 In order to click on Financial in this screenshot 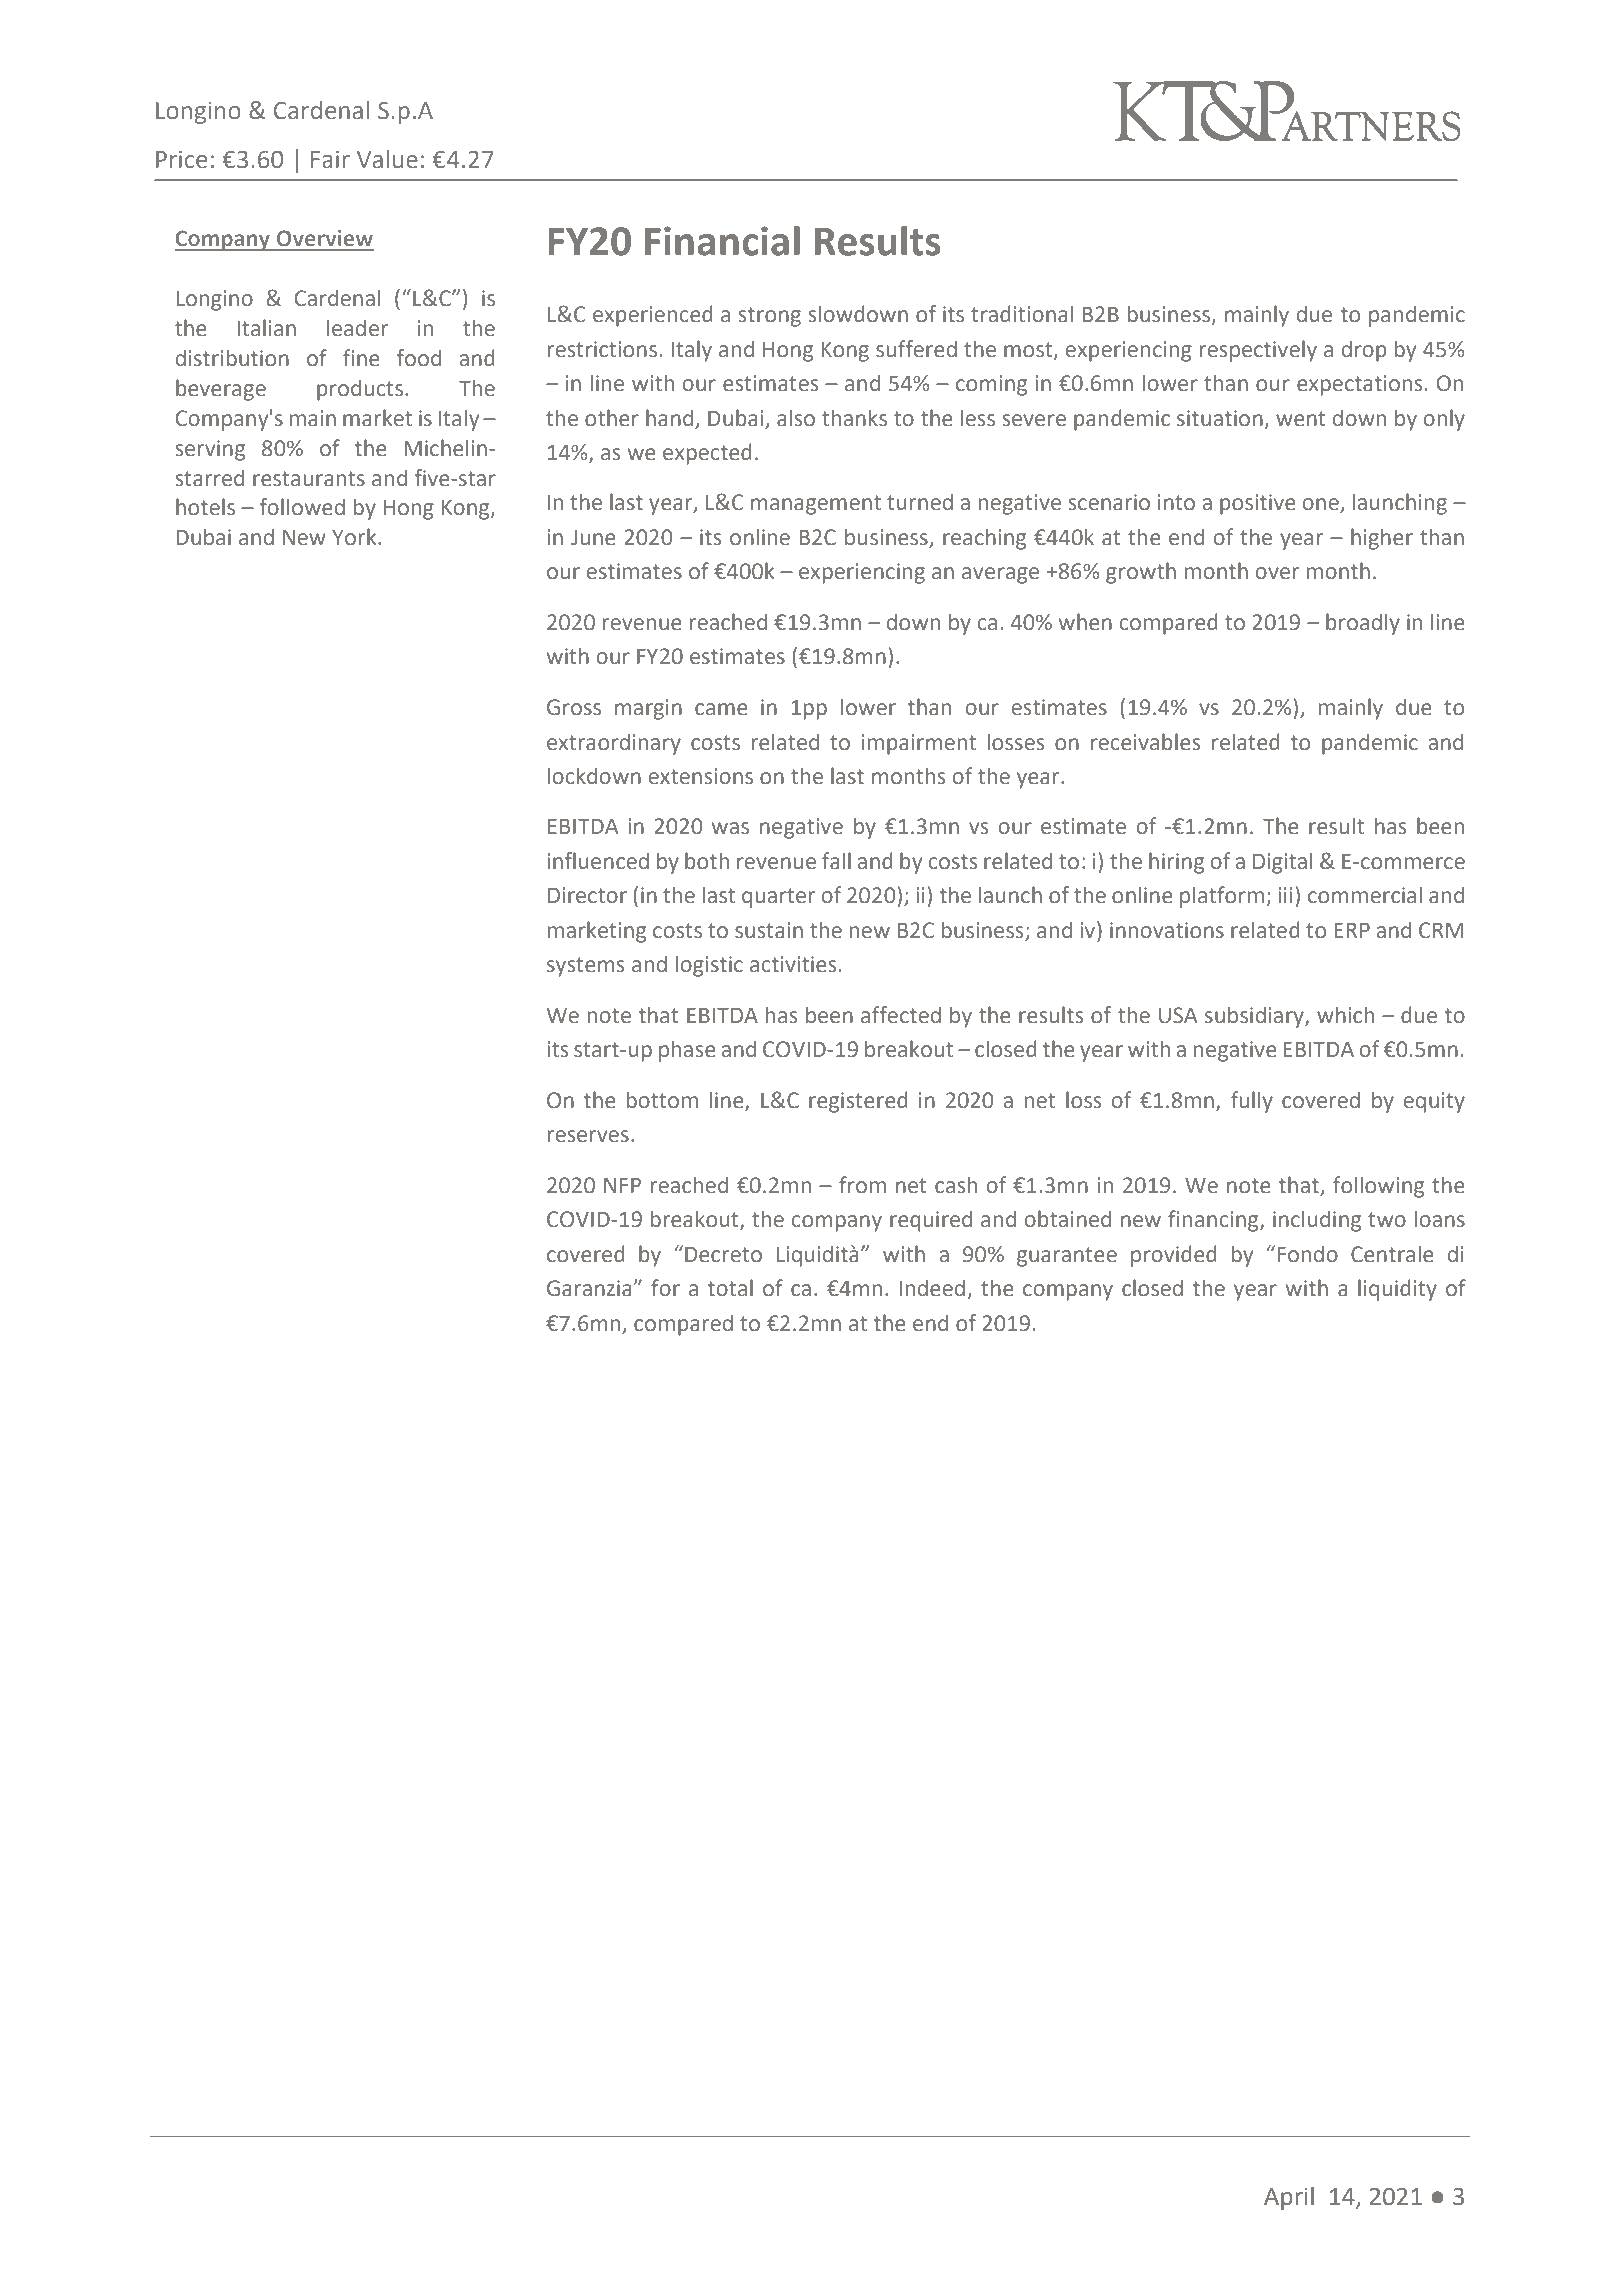, I will do `click(722, 241)`.
